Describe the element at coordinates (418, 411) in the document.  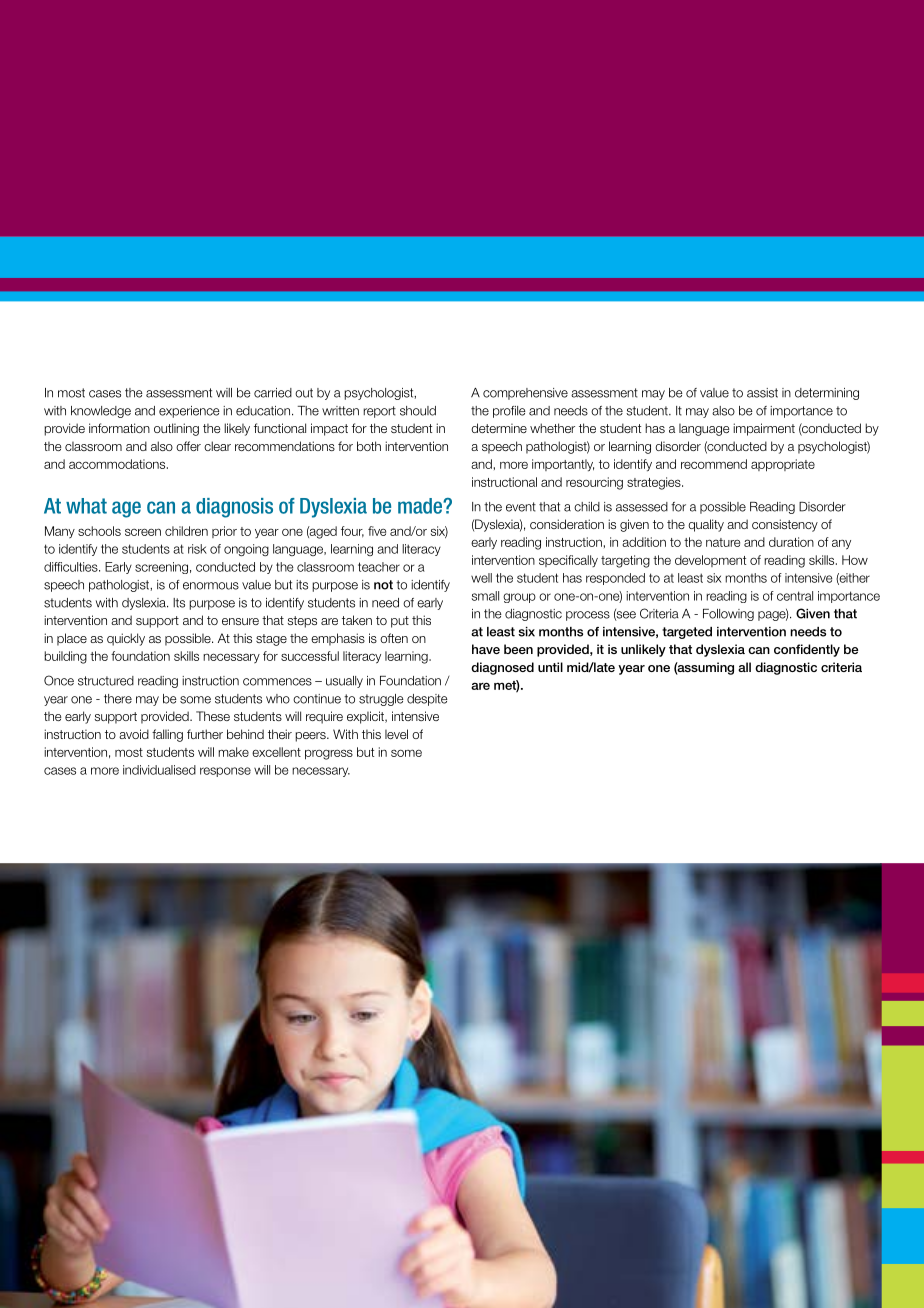
I see `should` at that location.
